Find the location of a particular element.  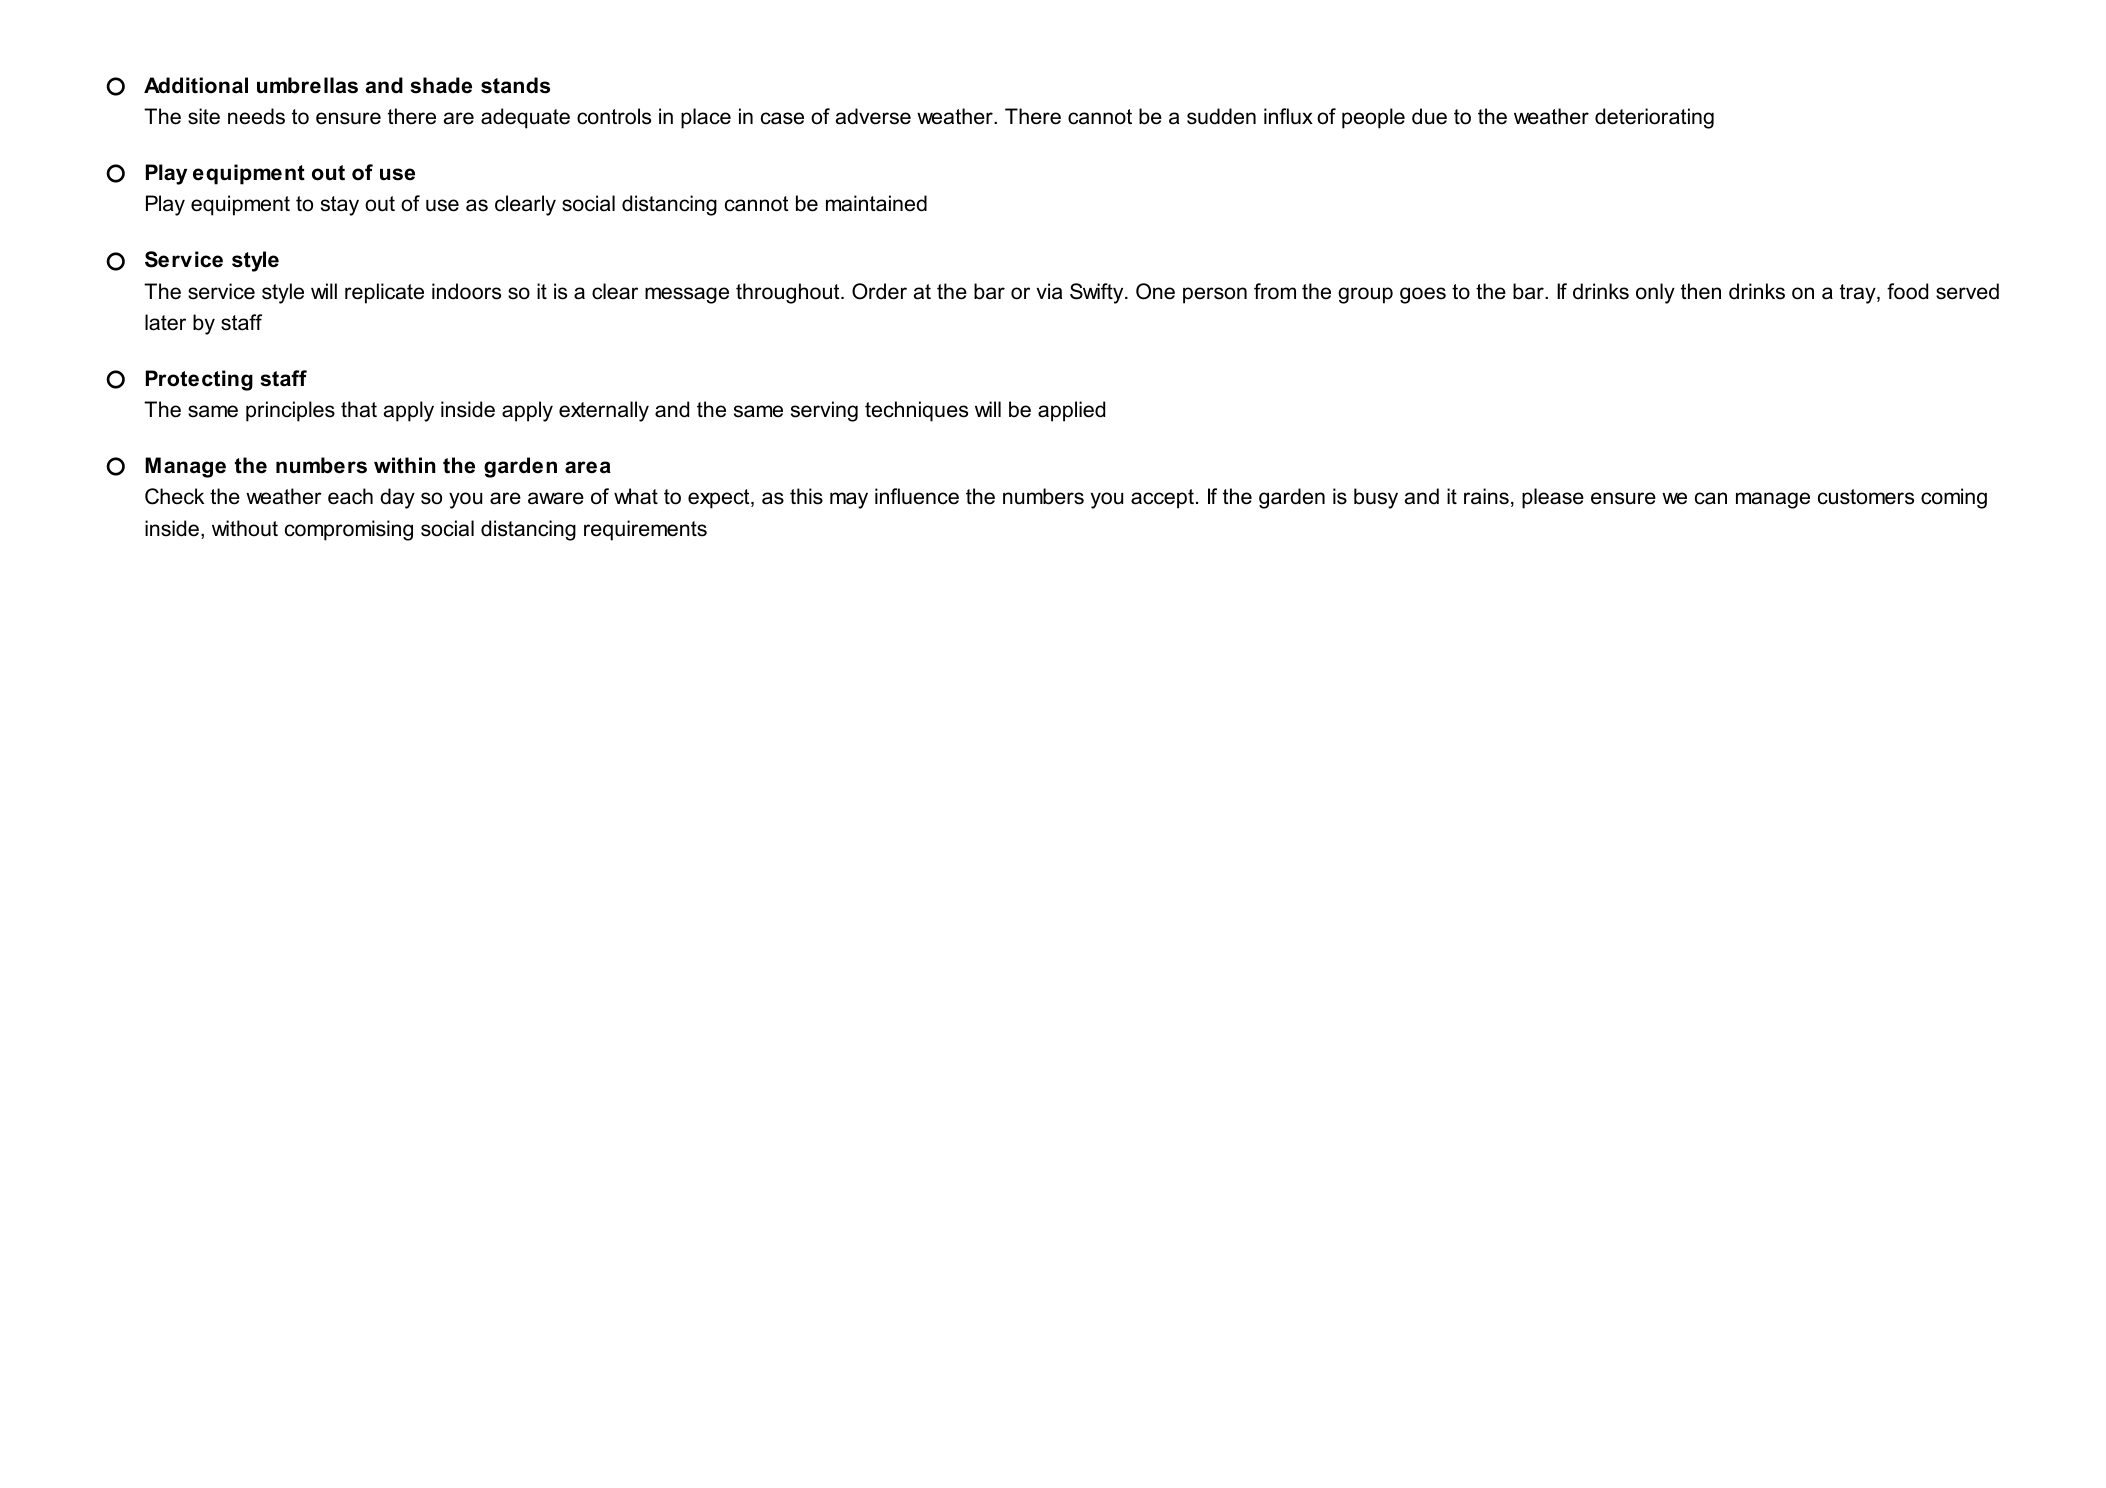

shade is located at coordinates (441, 85).
